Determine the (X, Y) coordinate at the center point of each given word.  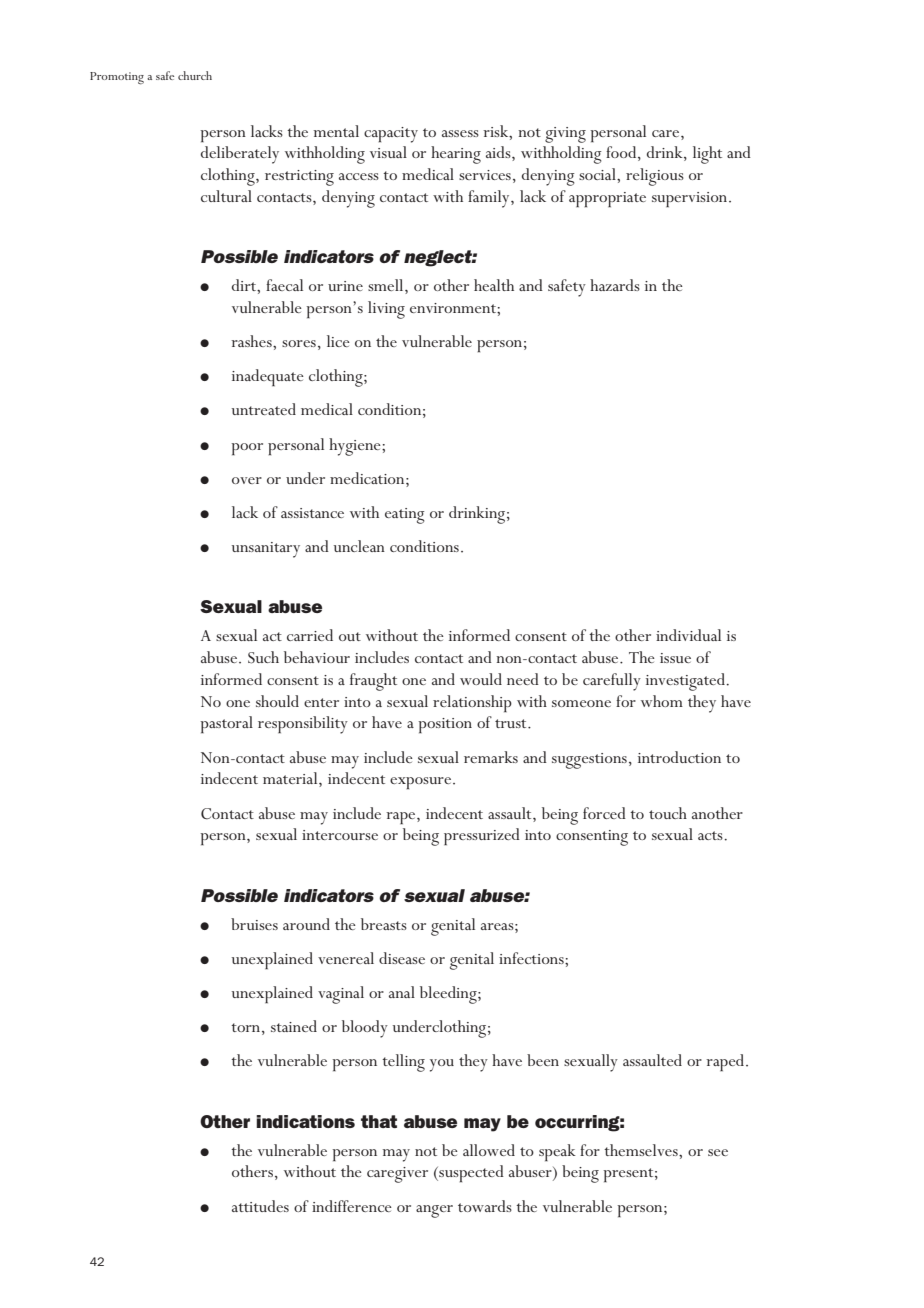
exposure (420, 783)
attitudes (260, 1206)
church (195, 75)
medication (368, 478)
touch (668, 813)
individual (688, 635)
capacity (391, 135)
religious (655, 177)
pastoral (227, 725)
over (247, 480)
